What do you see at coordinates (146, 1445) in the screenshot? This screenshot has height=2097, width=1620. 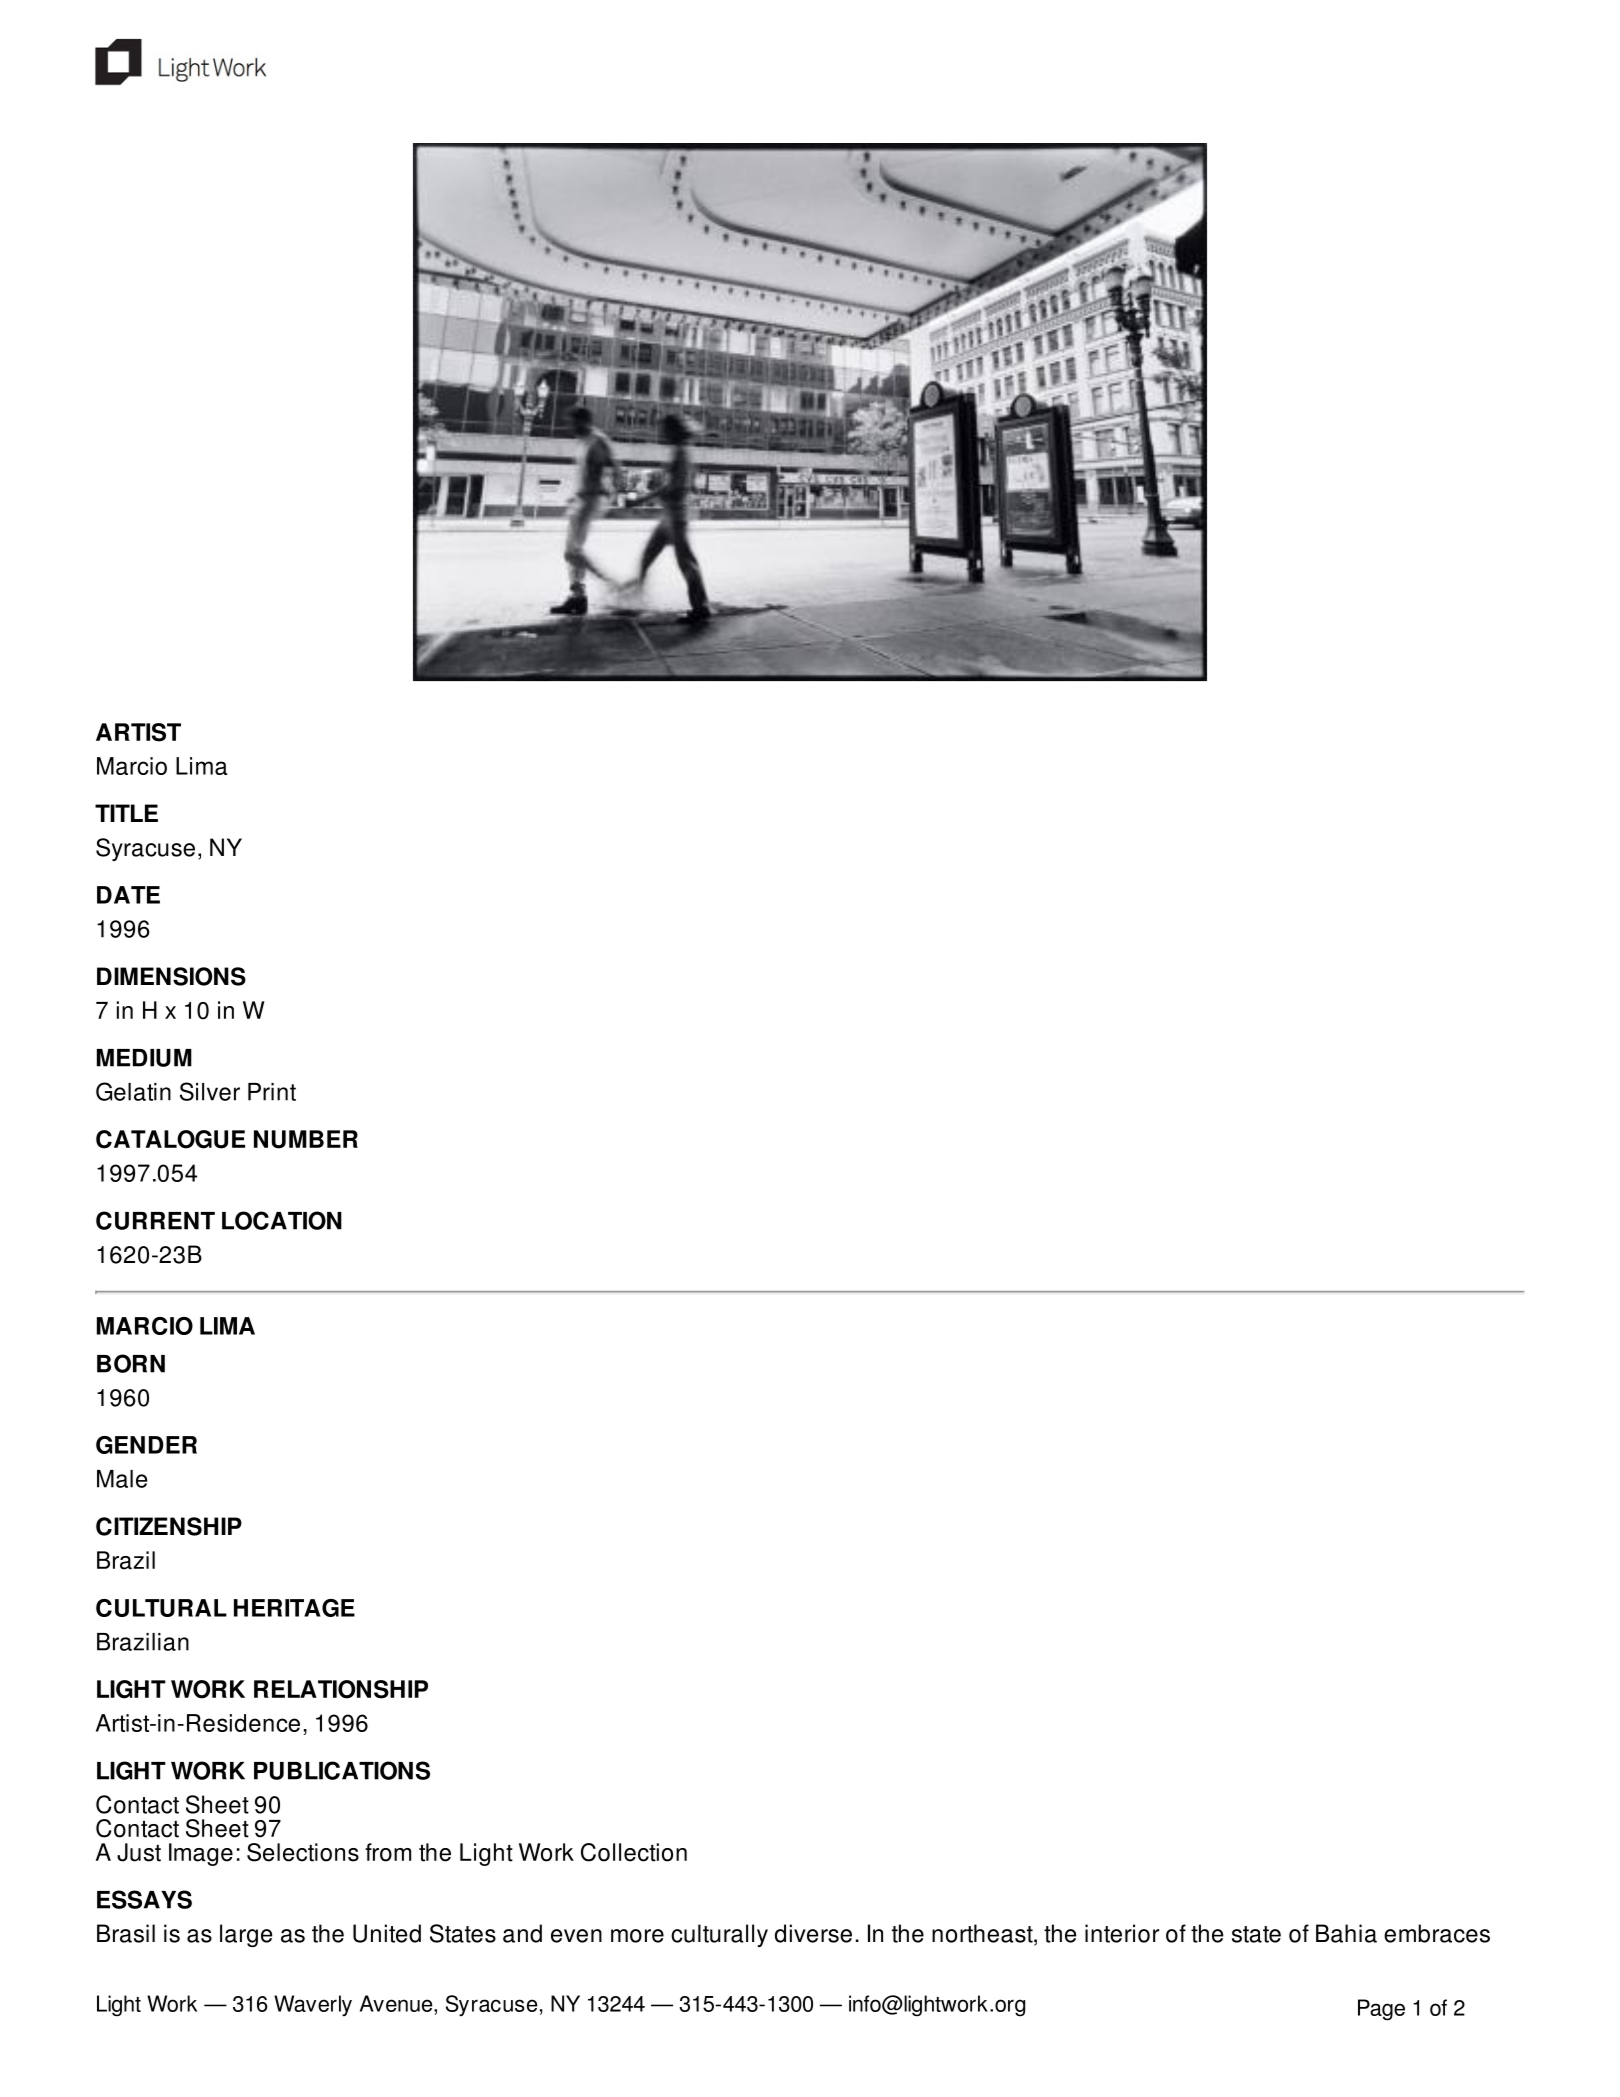 I see `GENDER` at bounding box center [146, 1445].
